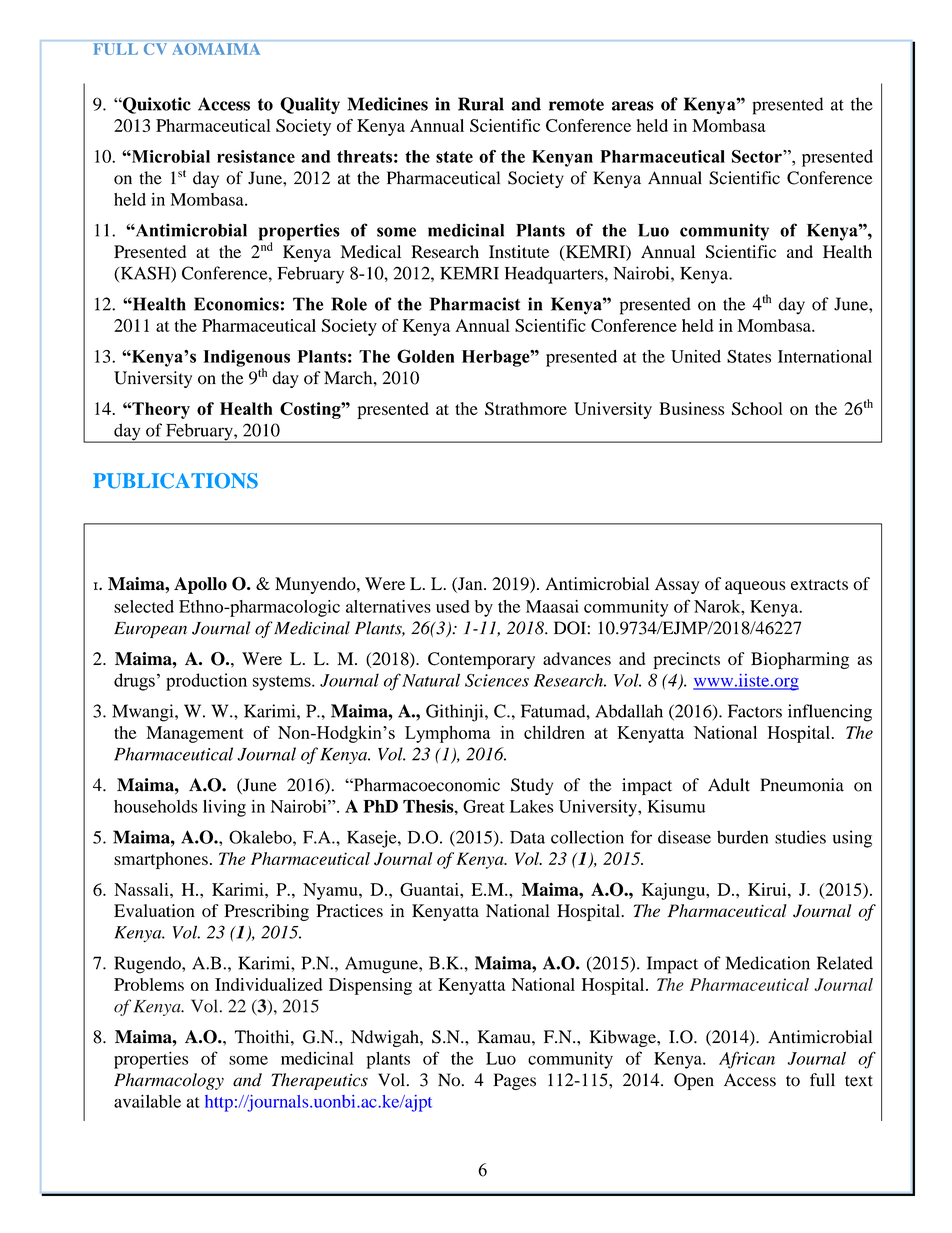 The image size is (952, 1233). Describe the element at coordinates (195, 734) in the screenshot. I see `Management` at that location.
